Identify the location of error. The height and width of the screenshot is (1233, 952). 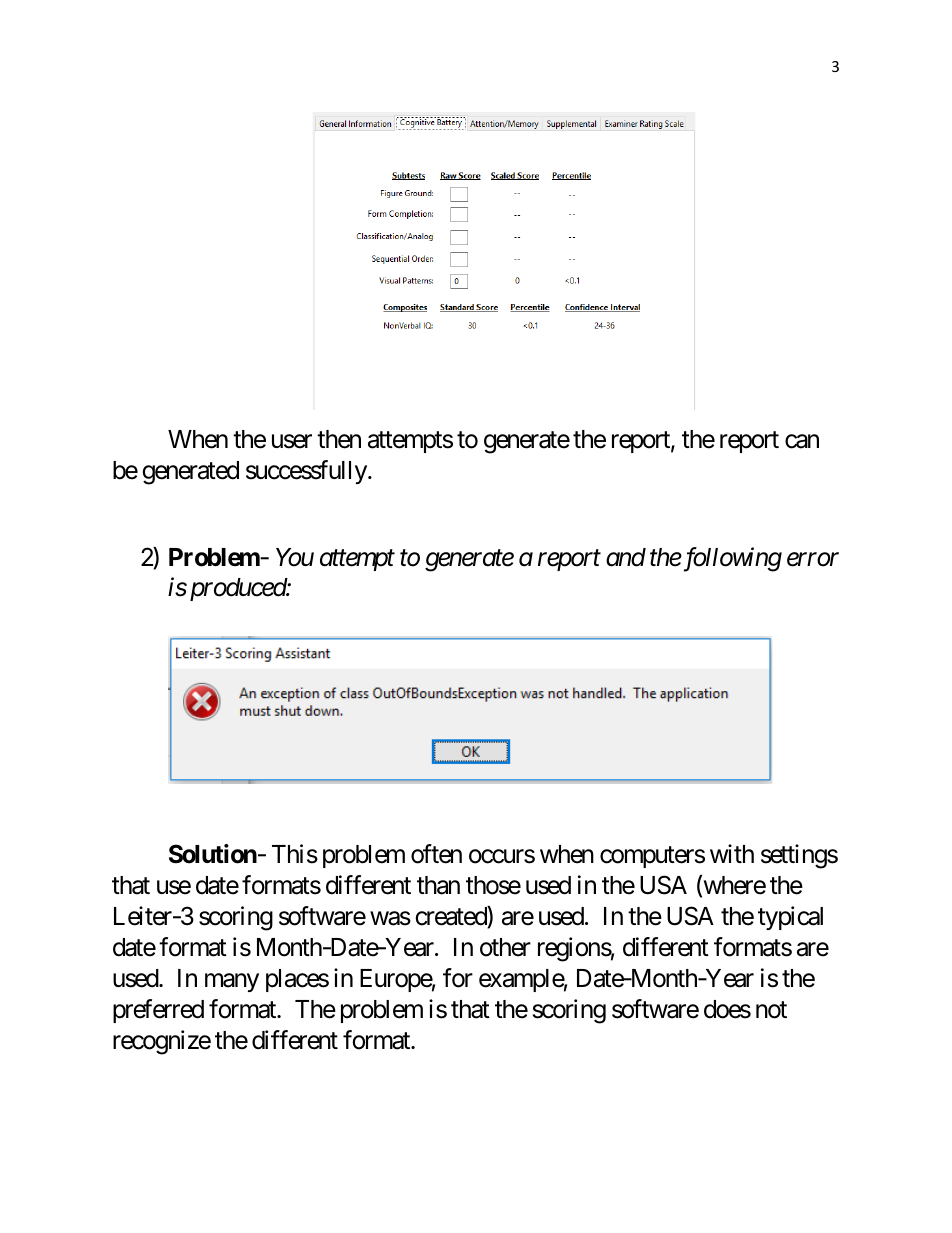
(813, 560).
